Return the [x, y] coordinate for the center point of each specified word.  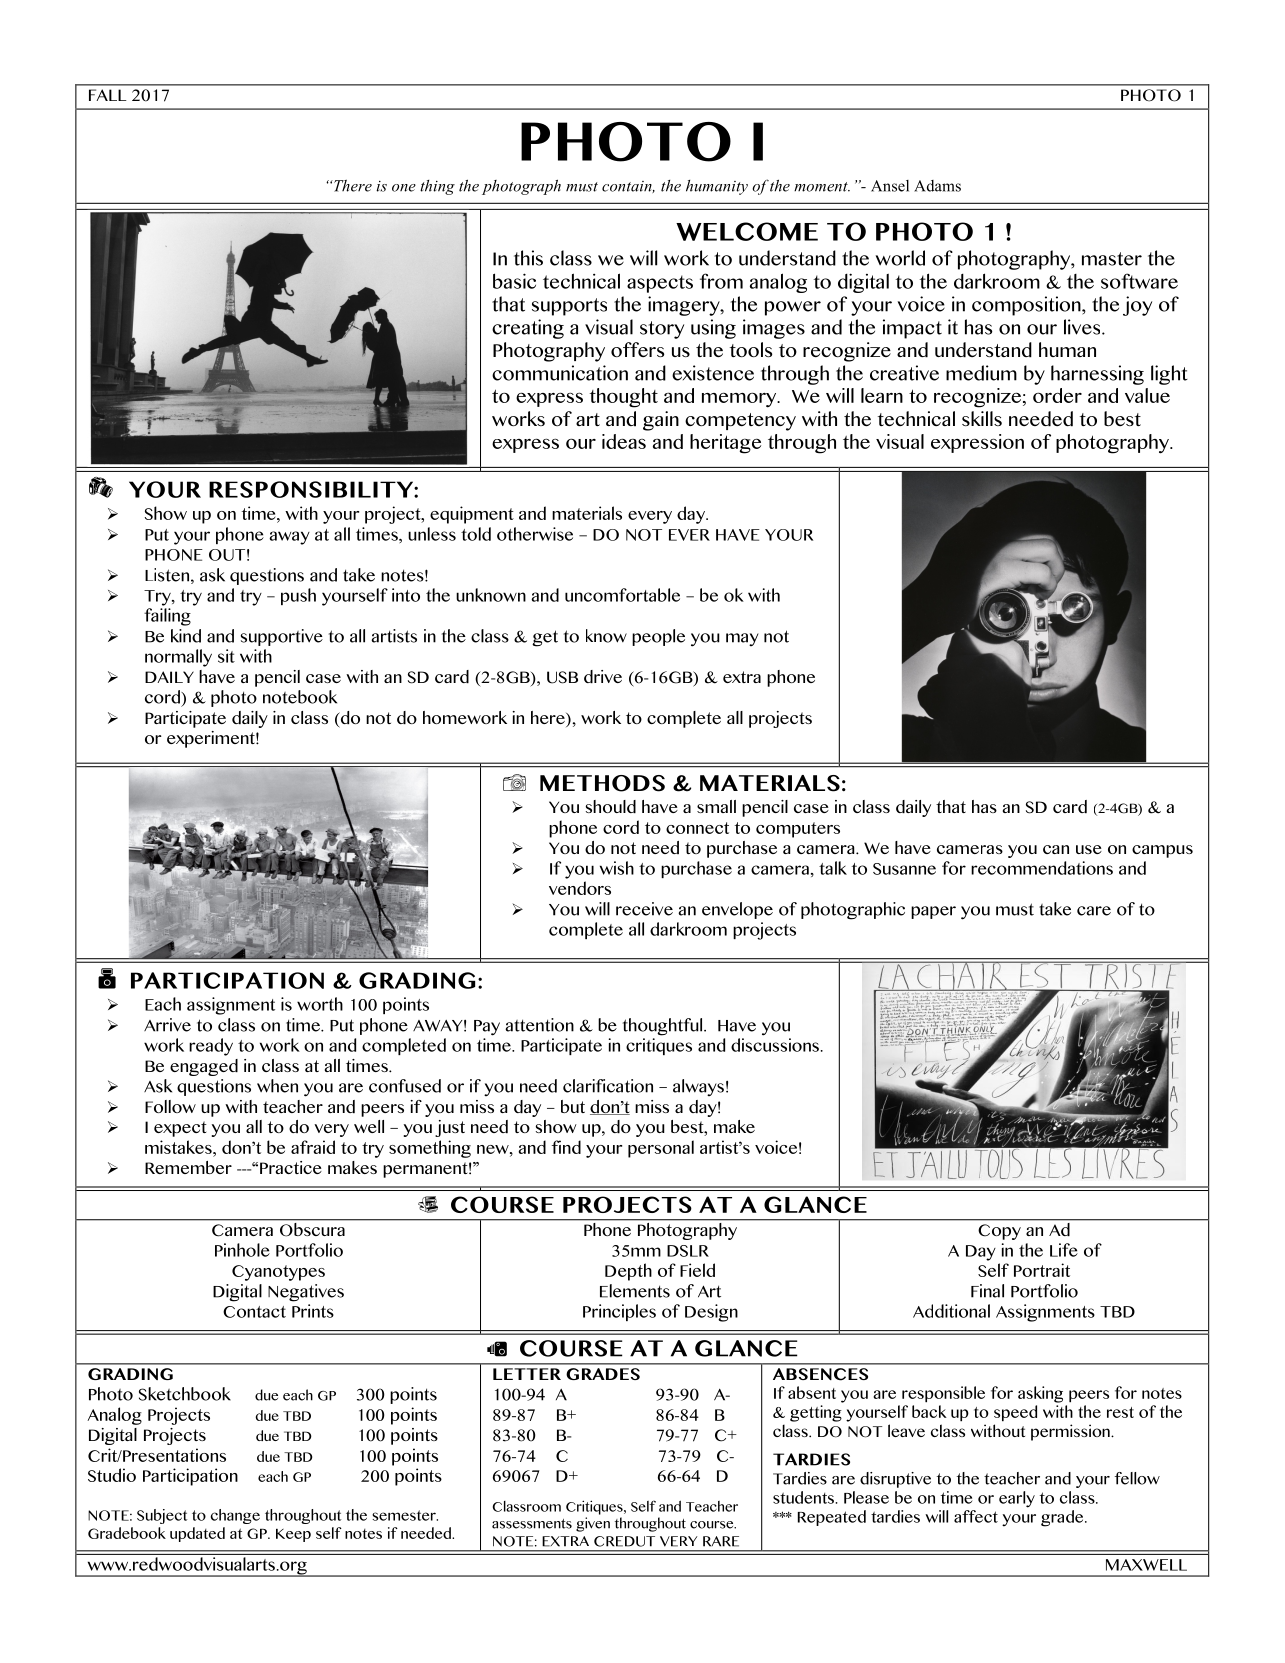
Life [1064, 1250]
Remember [188, 1167]
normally [178, 658]
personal [661, 1149]
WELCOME [747, 231]
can [1056, 849]
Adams [937, 186]
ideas [624, 441]
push [298, 596]
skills [982, 418]
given [593, 1524]
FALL [108, 95]
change [235, 1516]
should [611, 806]
